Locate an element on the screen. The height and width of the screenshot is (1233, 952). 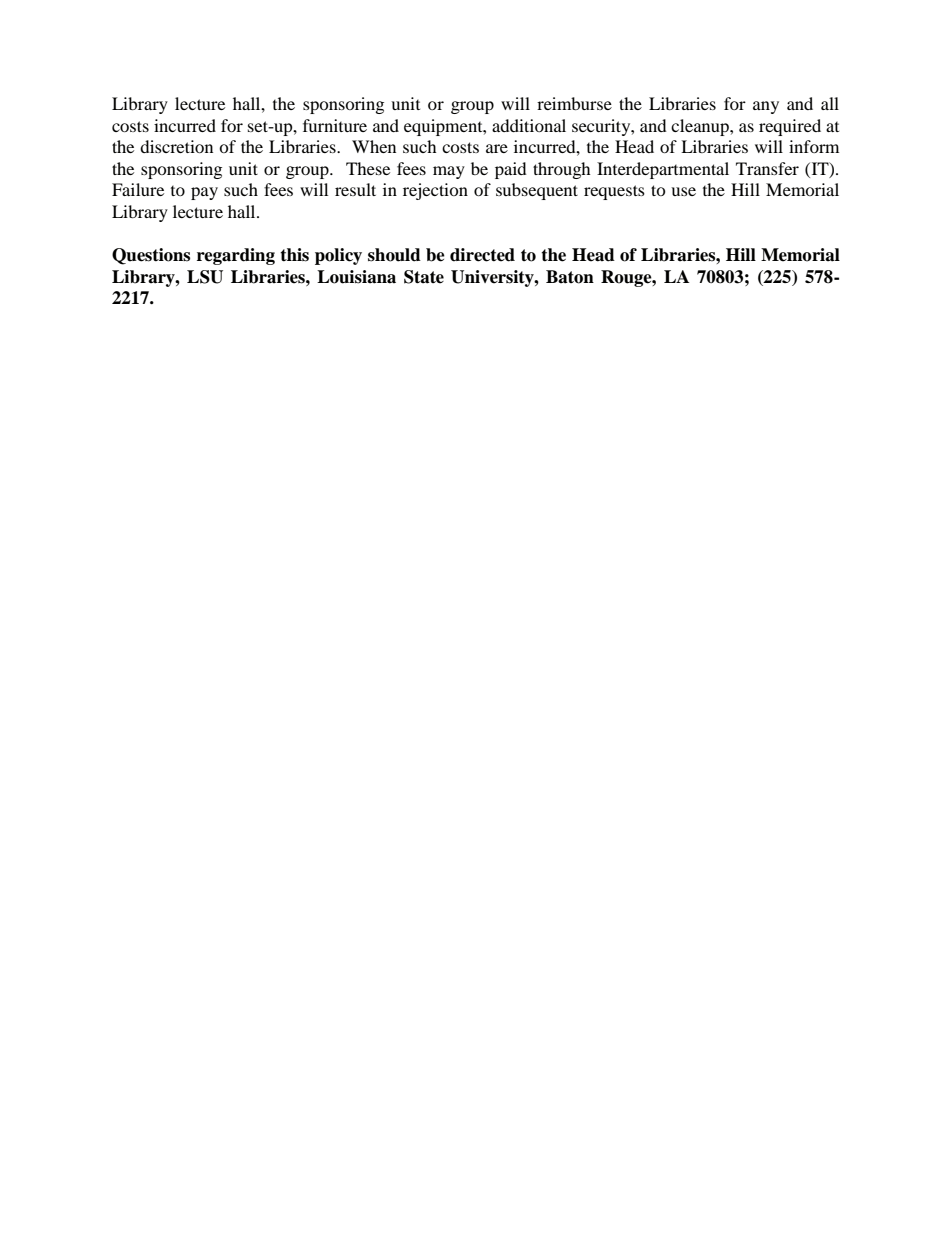
rejection is located at coordinates (435, 191).
